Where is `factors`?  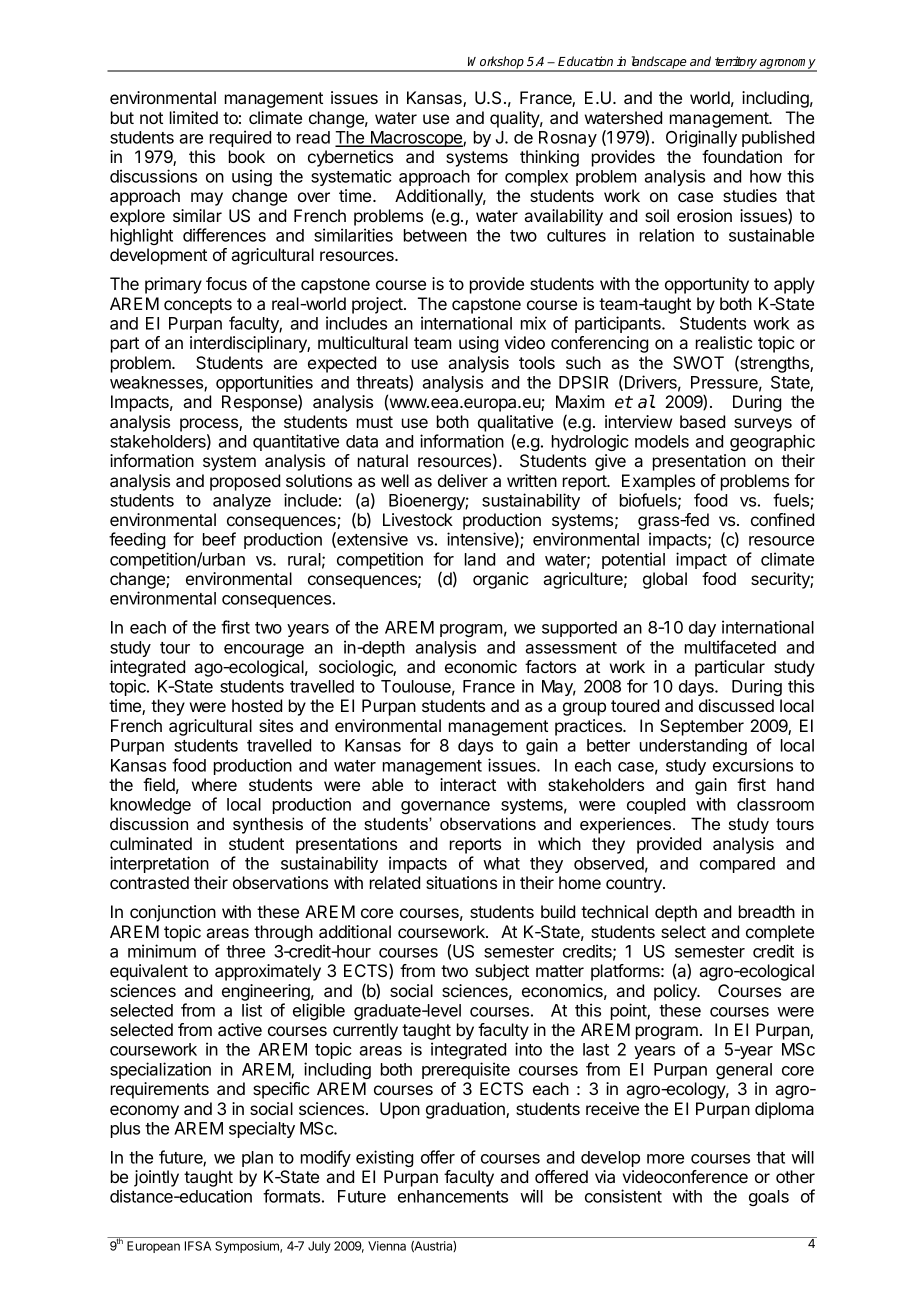 factors is located at coordinates (550, 666).
